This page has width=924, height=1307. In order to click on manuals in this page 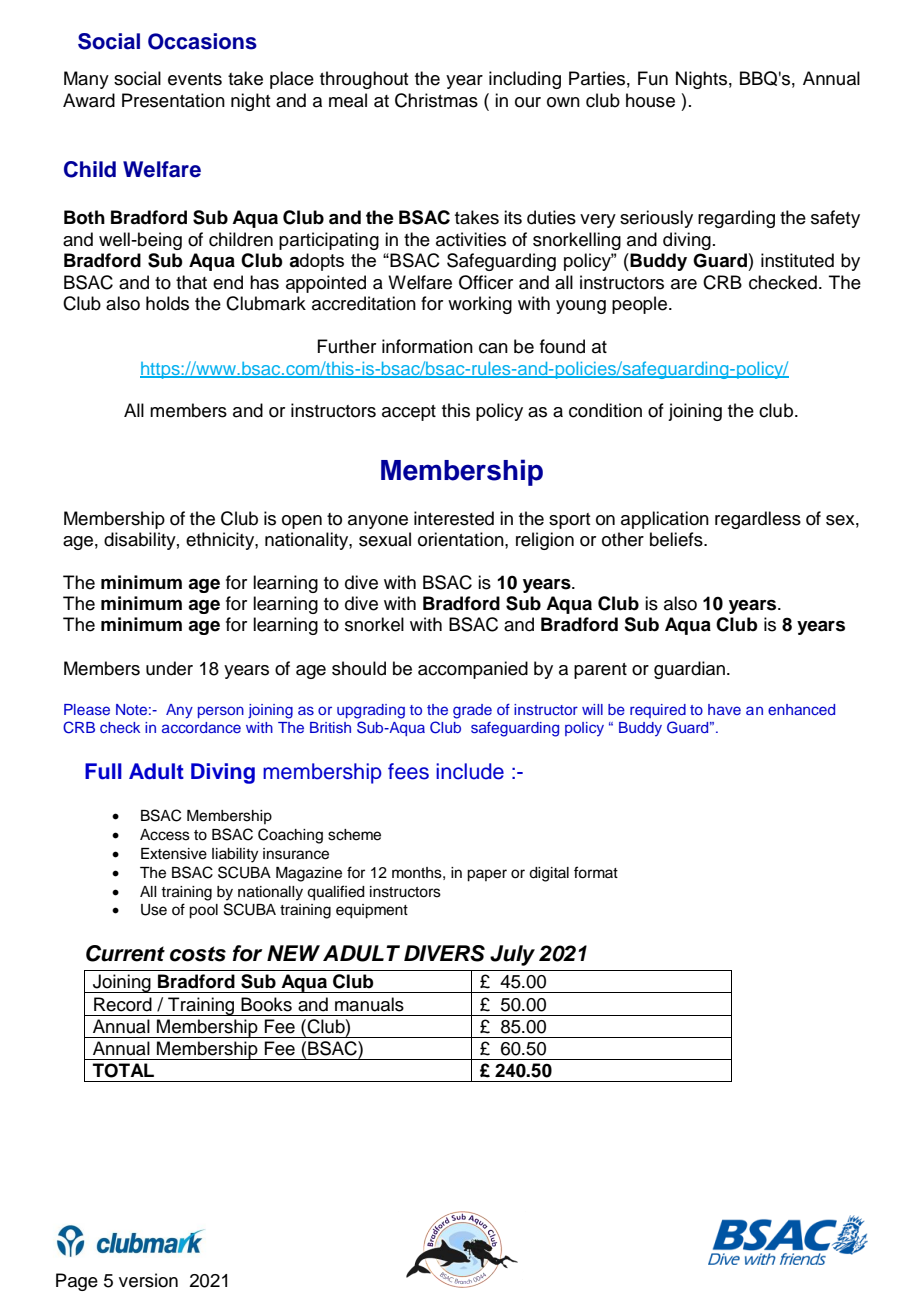, I will do `click(369, 1004)`.
